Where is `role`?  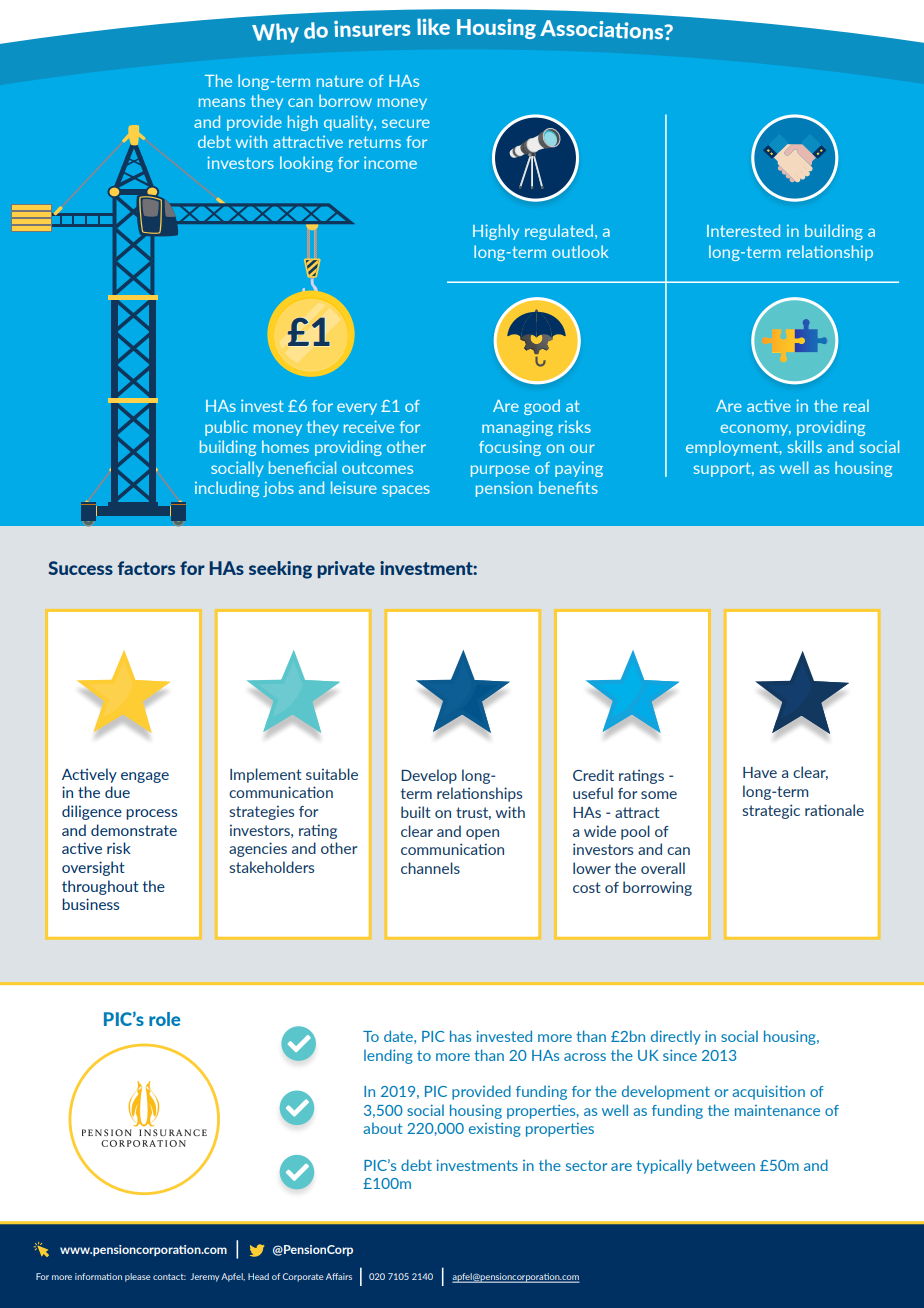 role is located at coordinates (164, 1019).
